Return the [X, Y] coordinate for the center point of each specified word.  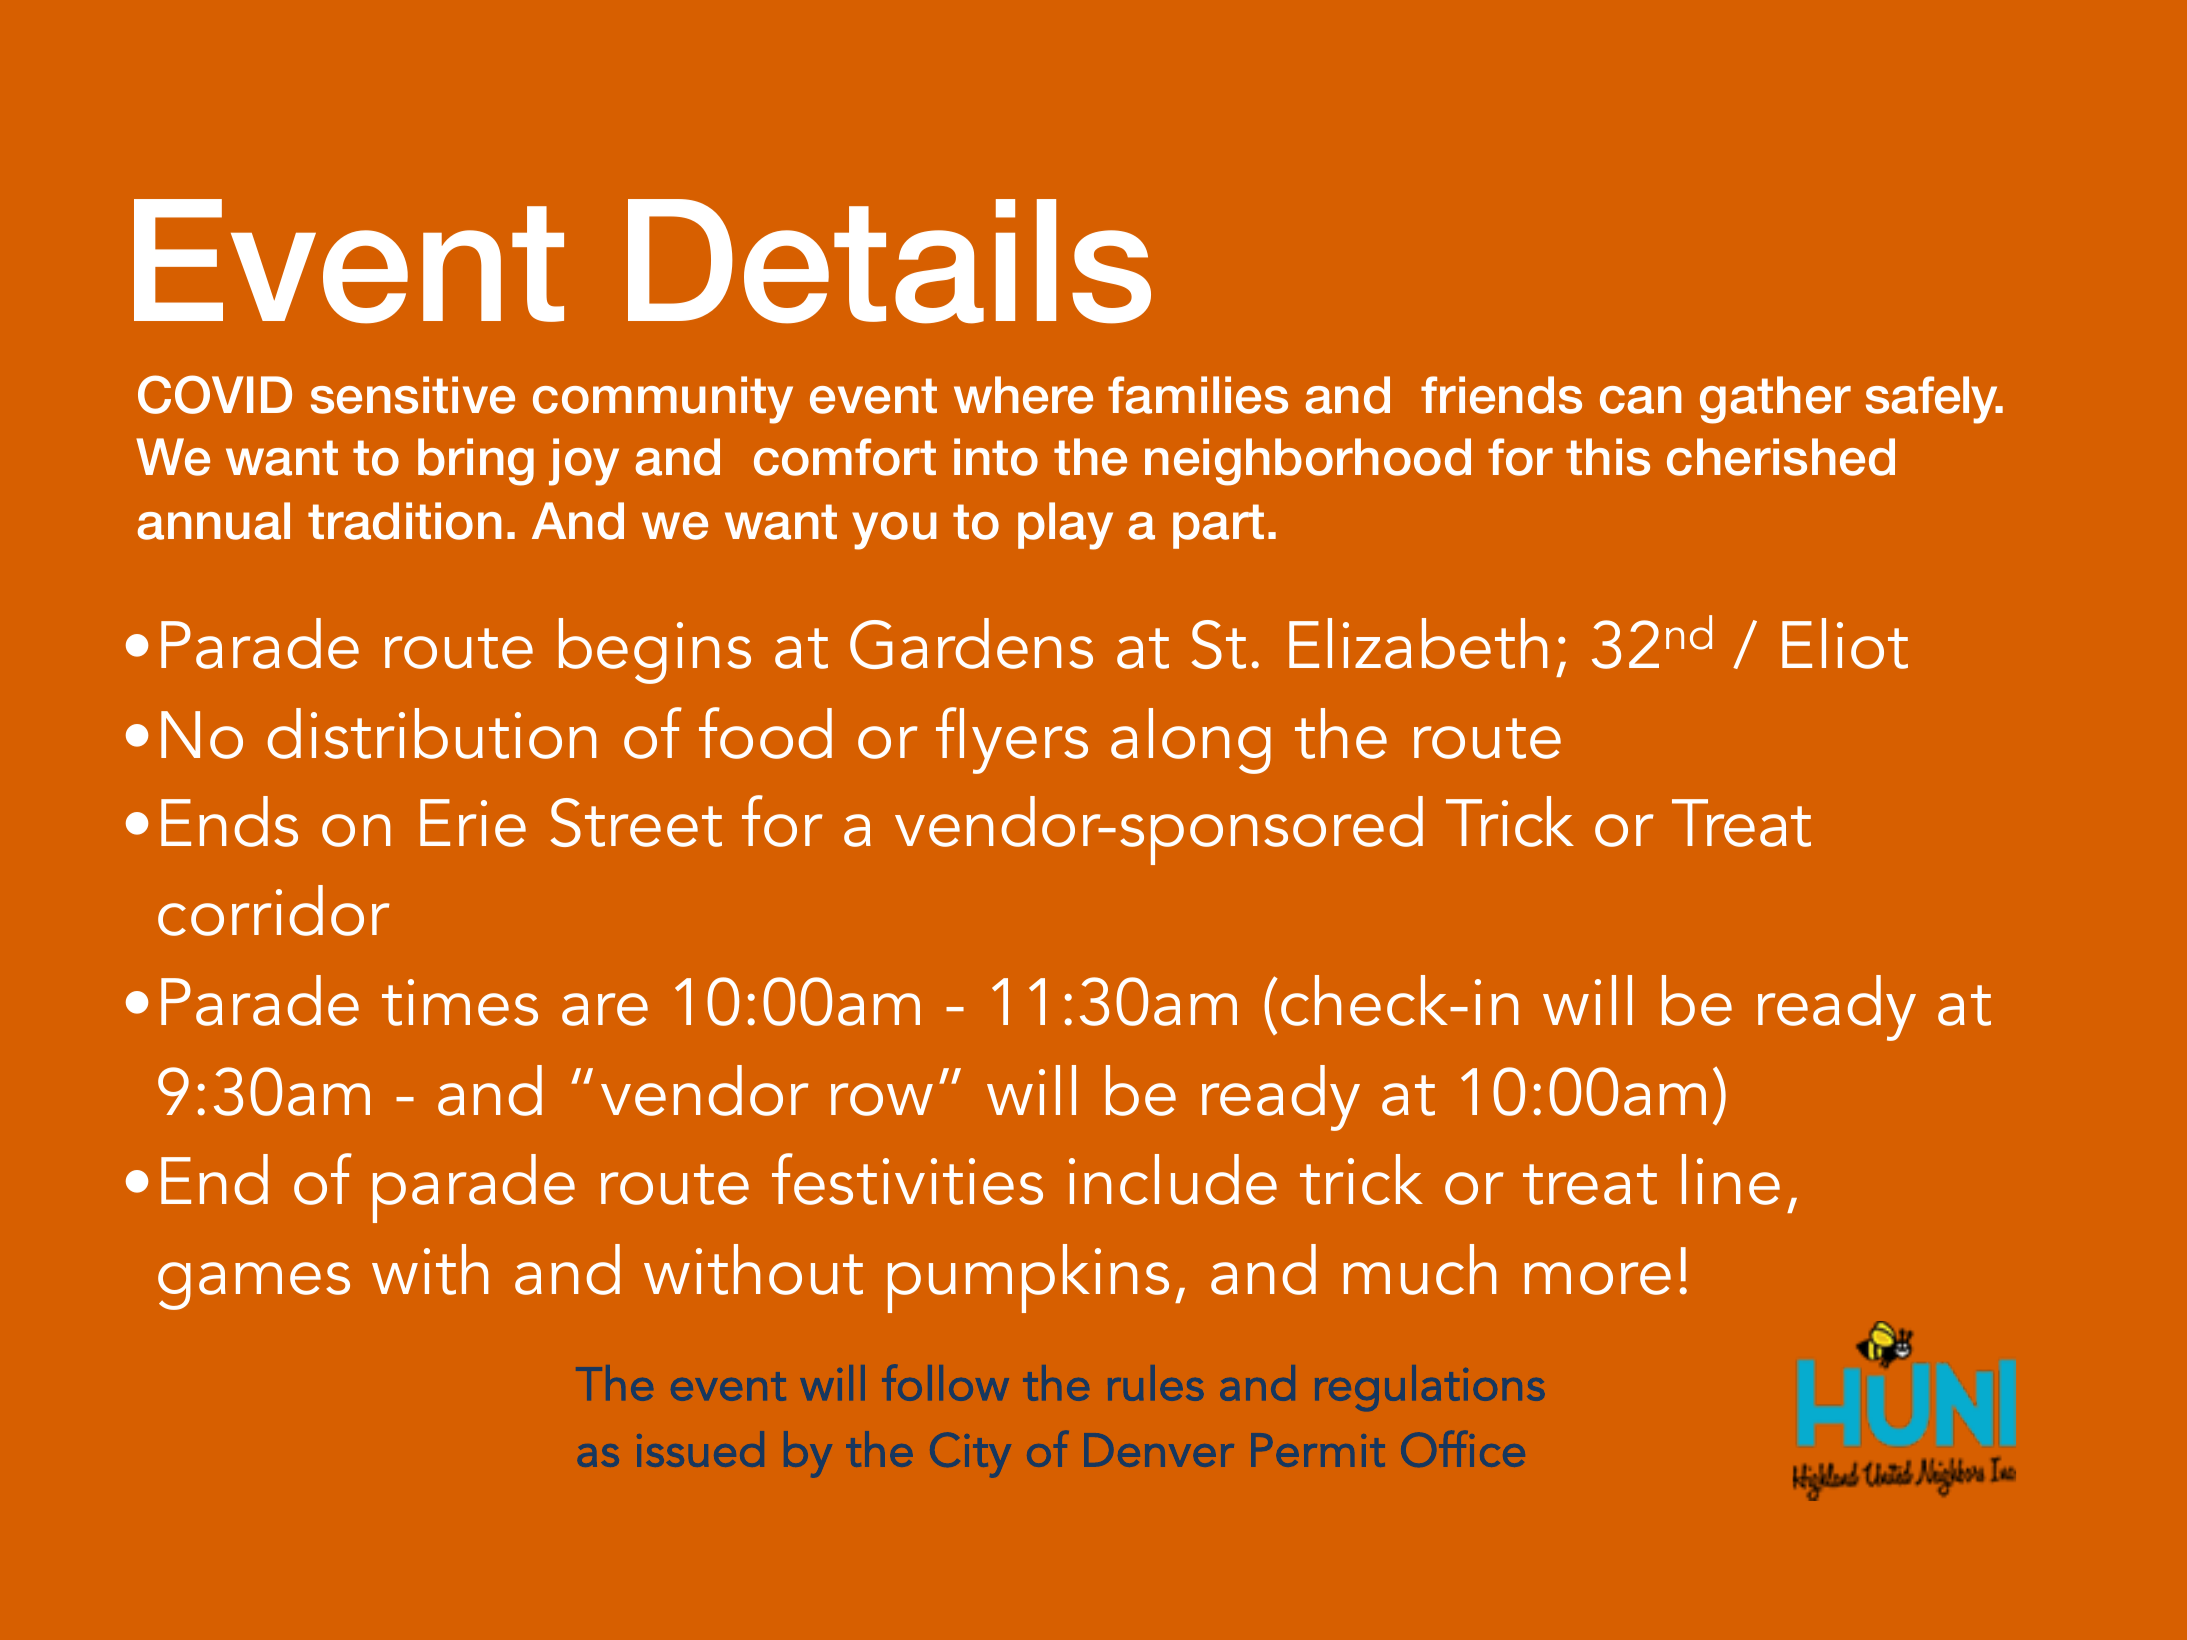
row [882, 1099]
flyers [1012, 740]
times [460, 1002]
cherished [1781, 457]
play [1065, 526]
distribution [431, 733]
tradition [405, 521]
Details [889, 261]
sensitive [413, 395]
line [1731, 1179]
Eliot [1845, 643]
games [254, 1286]
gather [1775, 400]
